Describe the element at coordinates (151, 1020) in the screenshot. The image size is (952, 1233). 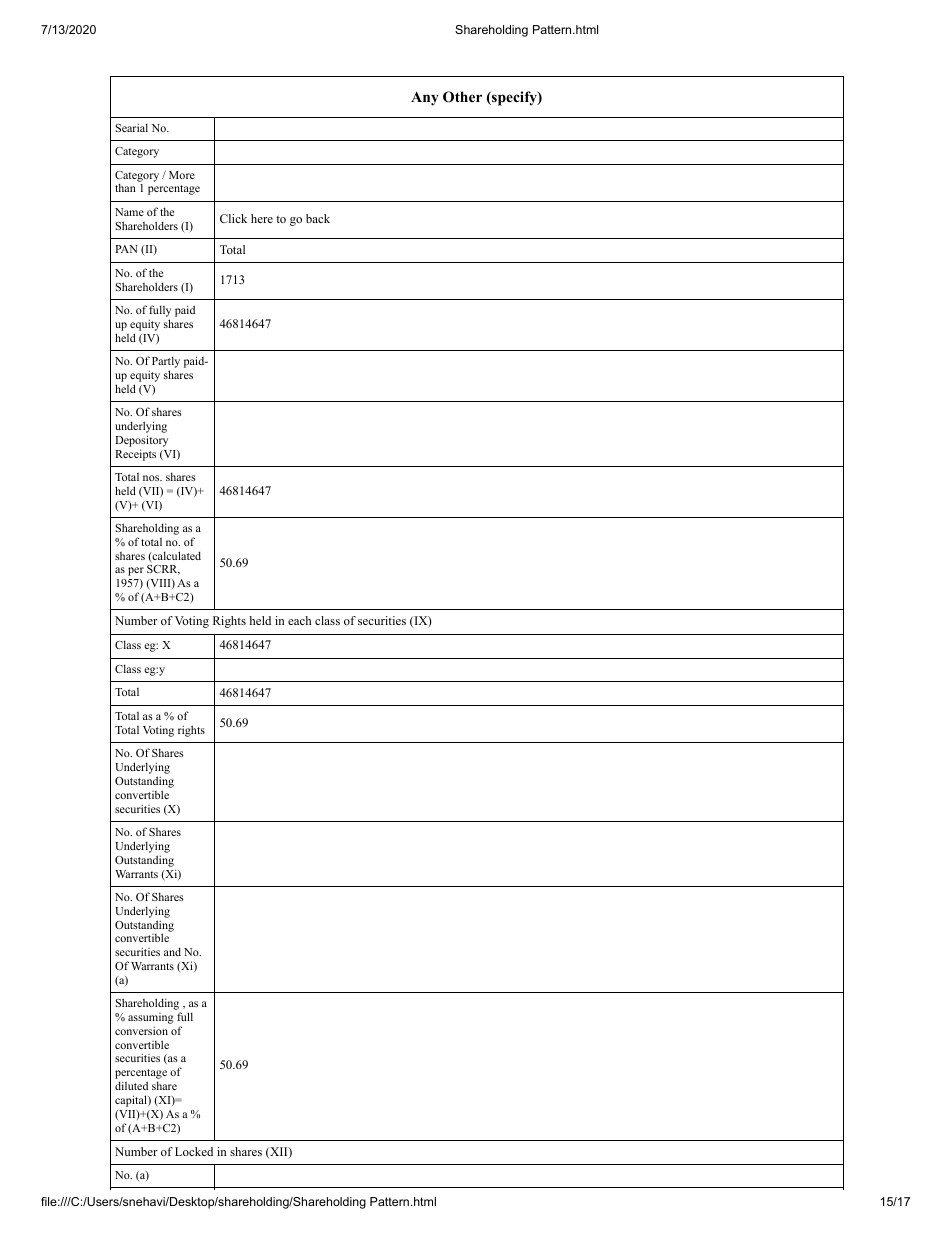
I see `assuming` at that location.
